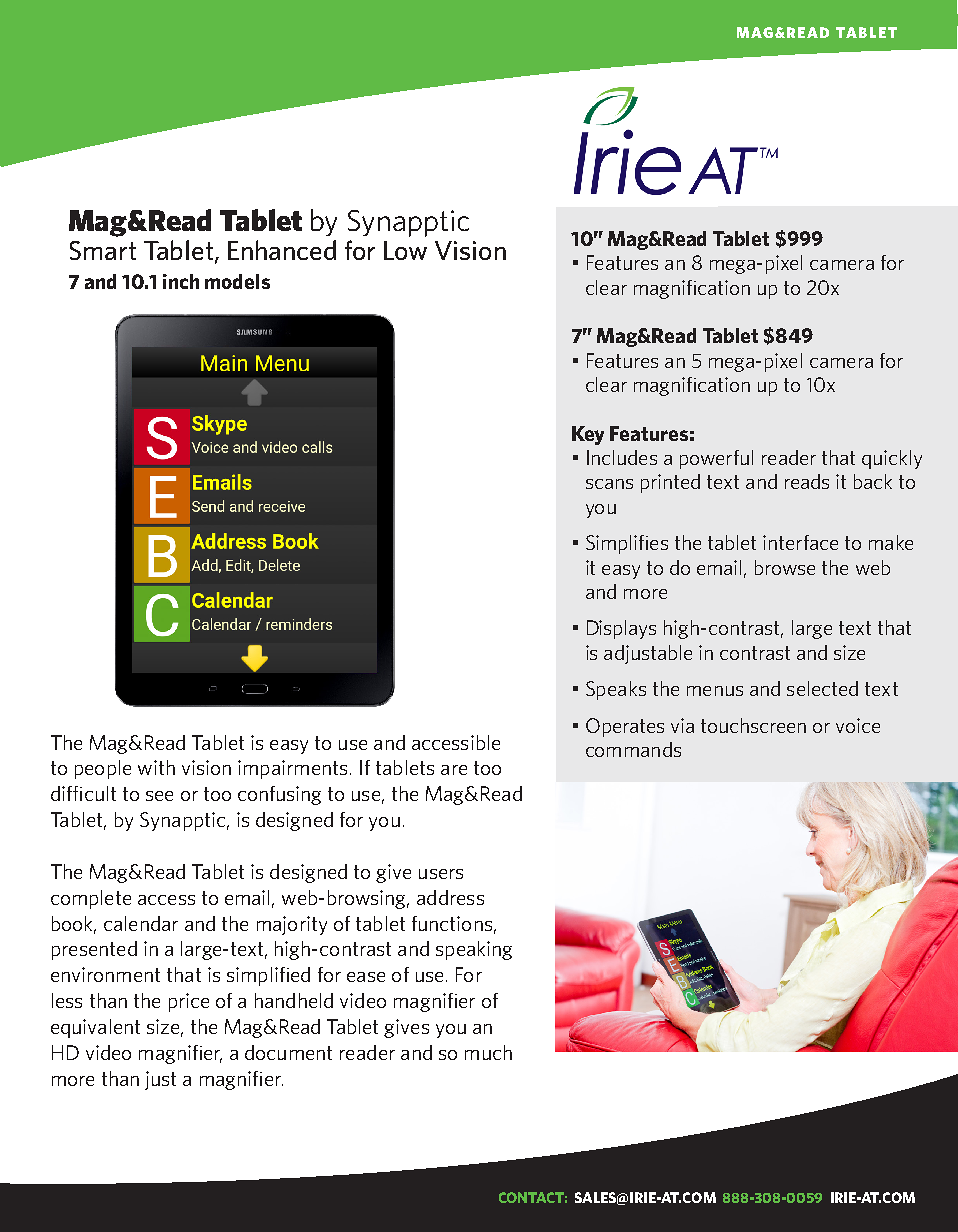  I want to click on users, so click(441, 874).
